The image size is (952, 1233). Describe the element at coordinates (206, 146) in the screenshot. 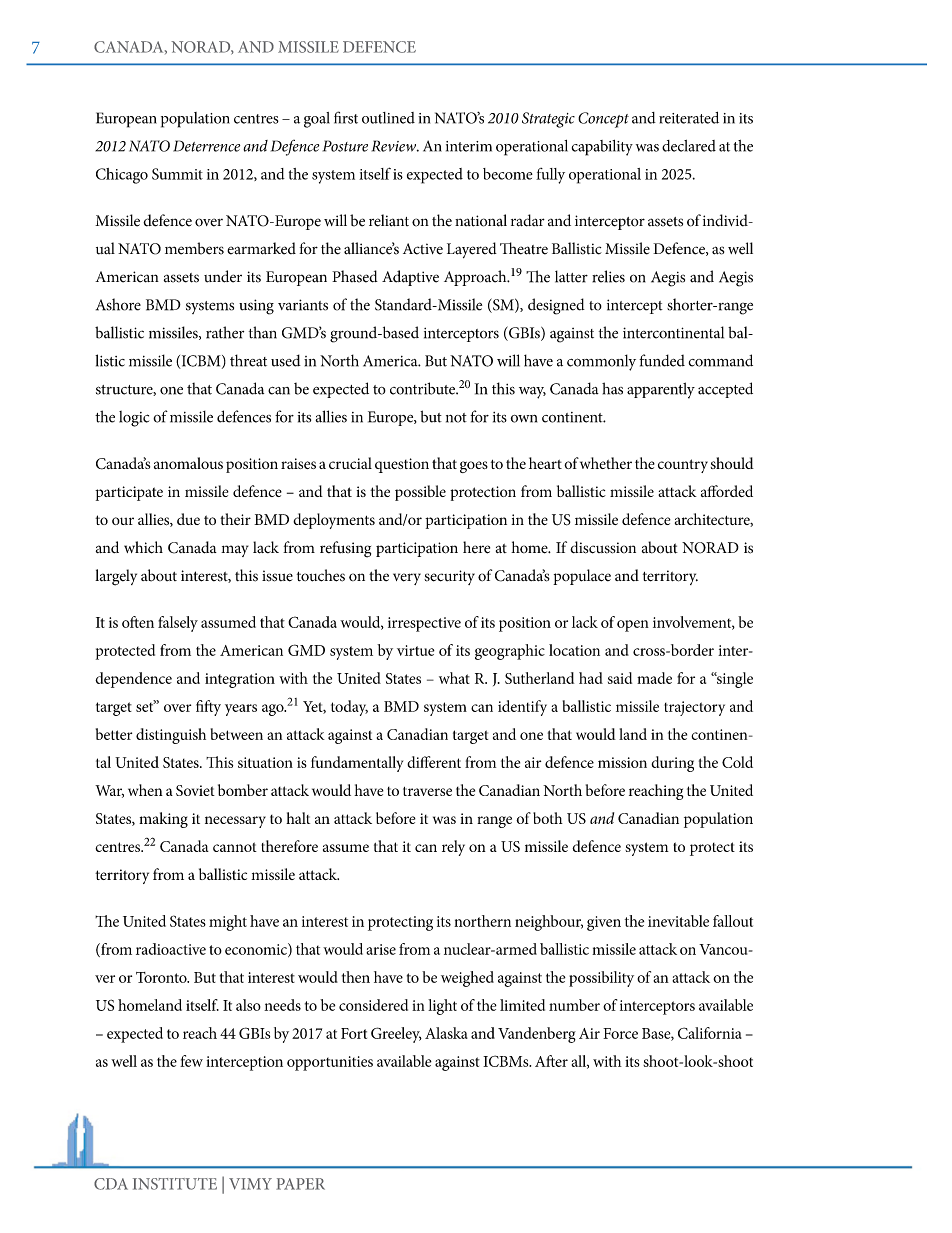

I see `Deterrence` at that location.
